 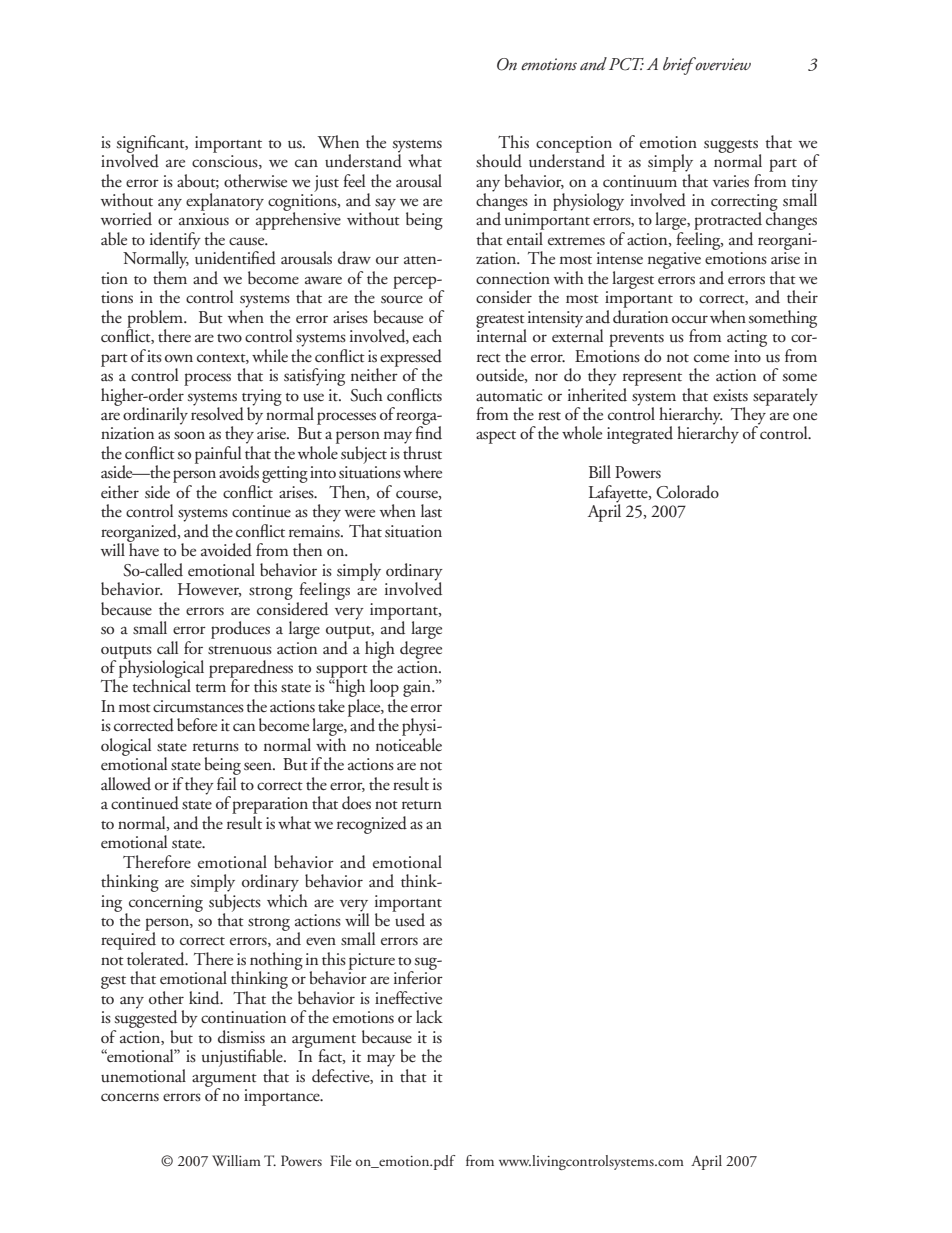 What do you see at coordinates (687, 492) in the document?
I see `Colorado` at bounding box center [687, 492].
